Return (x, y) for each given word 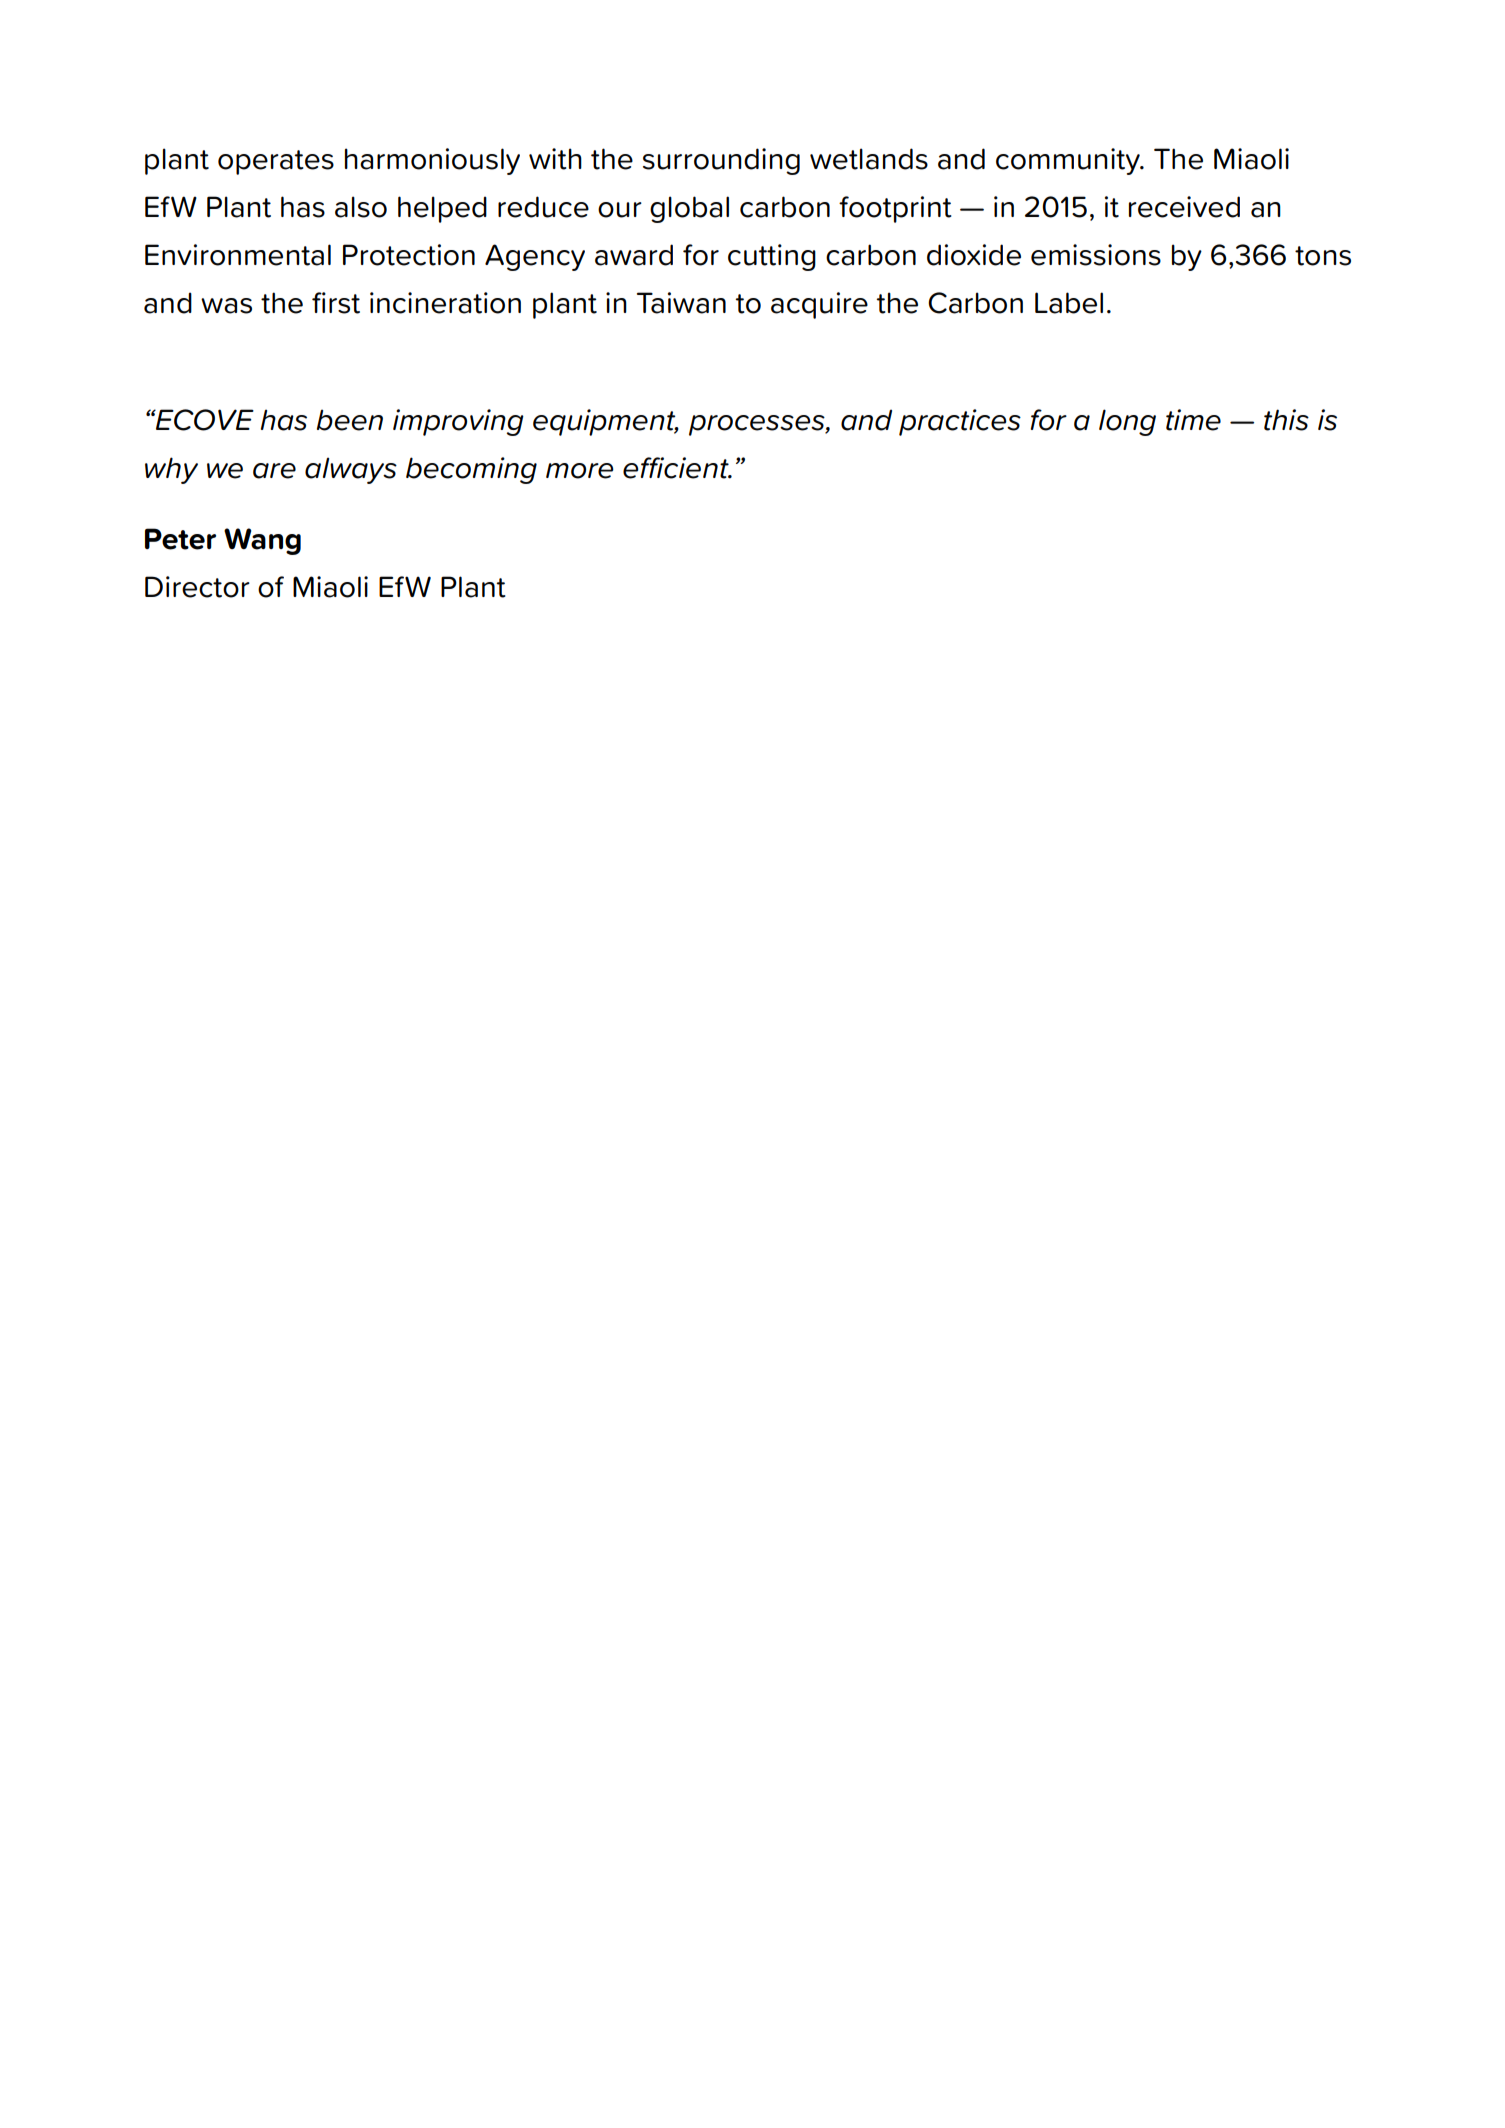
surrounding (721, 161)
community (1069, 161)
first (336, 303)
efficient (677, 468)
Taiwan (681, 303)
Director (197, 587)
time (1193, 420)
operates (276, 162)
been (350, 420)
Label (1069, 303)
